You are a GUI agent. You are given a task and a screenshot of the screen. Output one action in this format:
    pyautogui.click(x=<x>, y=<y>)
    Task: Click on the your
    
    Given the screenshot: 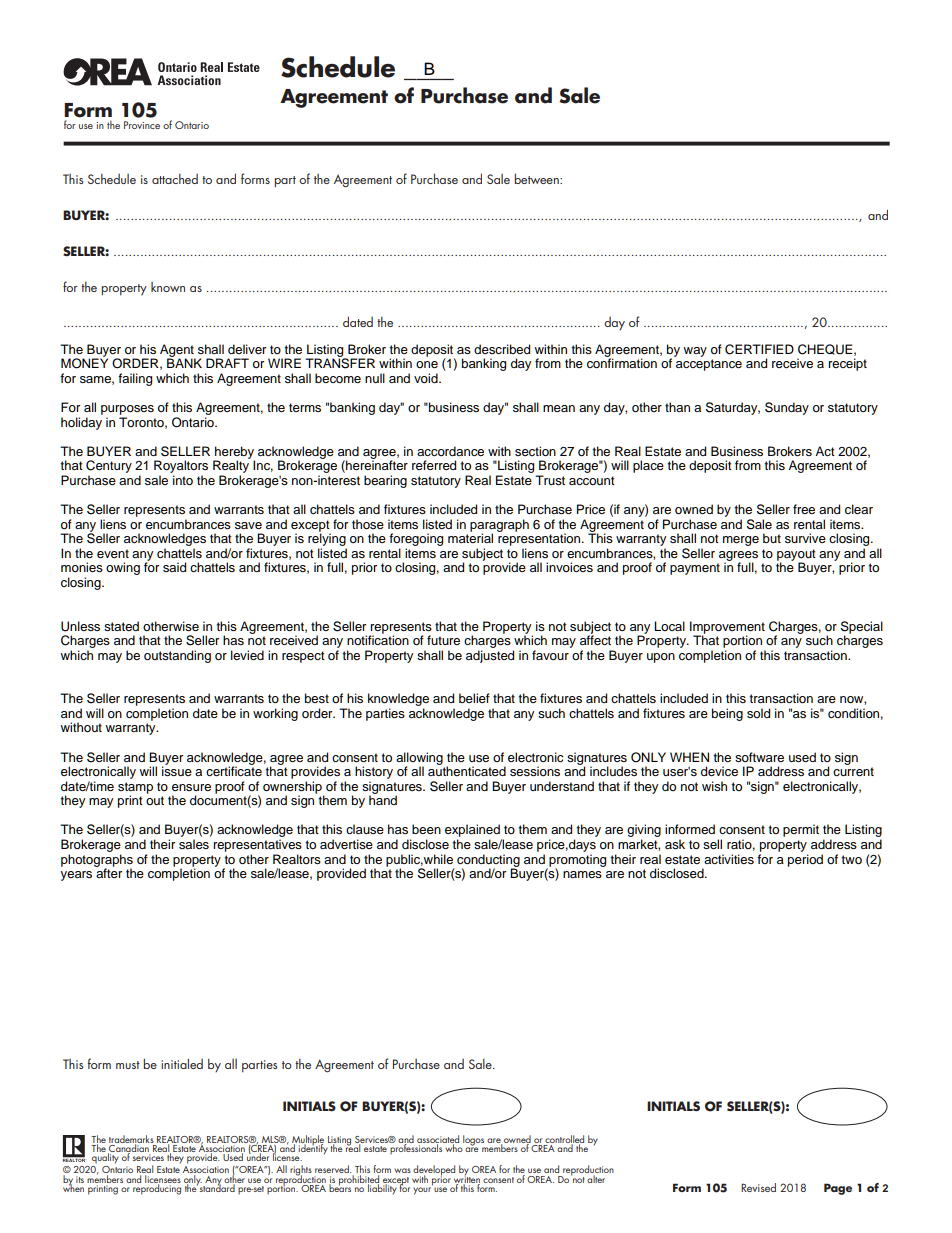 What is the action you would take?
    pyautogui.click(x=423, y=1190)
